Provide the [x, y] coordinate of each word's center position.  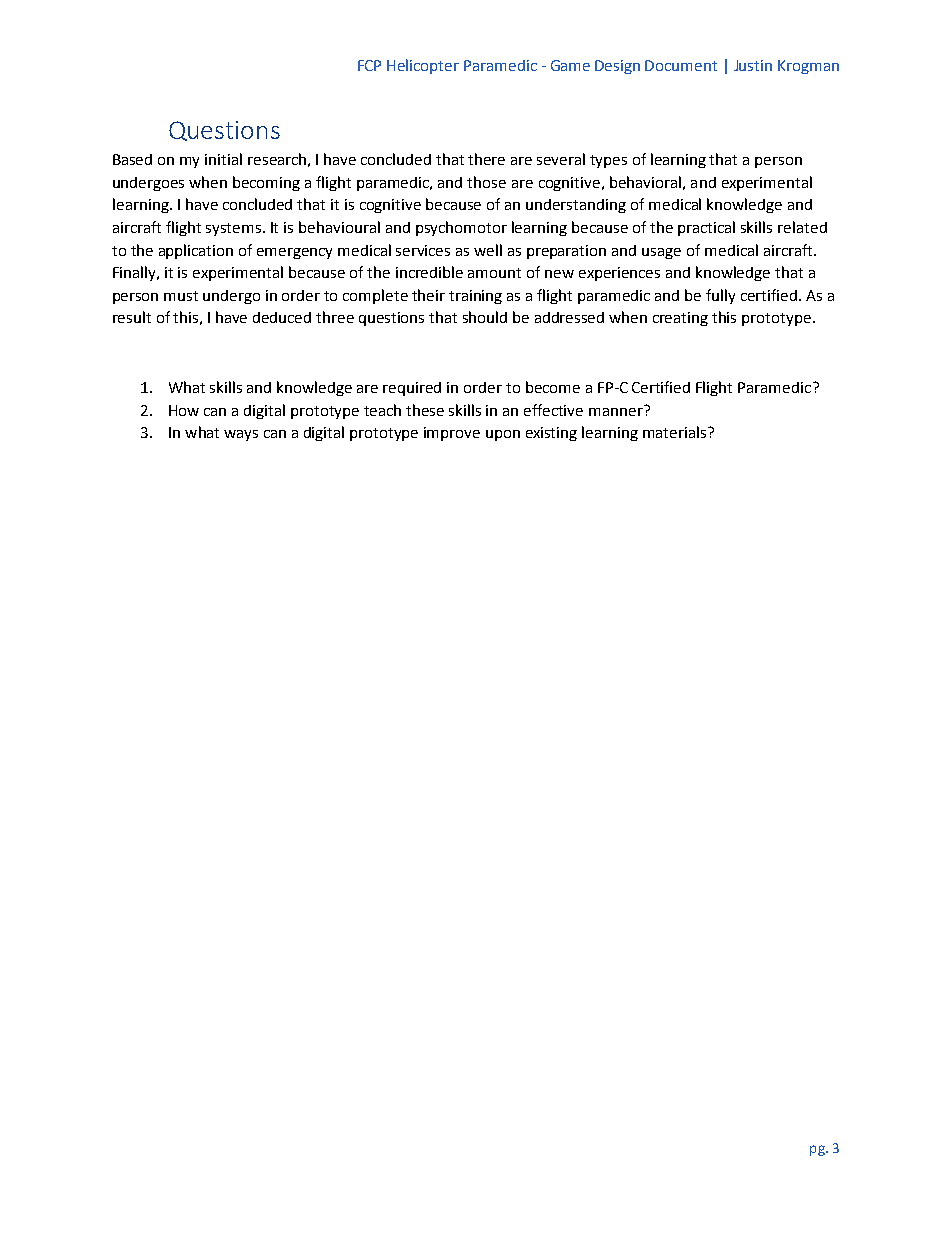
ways [241, 435]
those [486, 182]
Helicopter [423, 66]
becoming [266, 183]
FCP [369, 65]
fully [720, 296]
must [181, 296]
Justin [753, 65]
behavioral [645, 182]
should [485, 317]
